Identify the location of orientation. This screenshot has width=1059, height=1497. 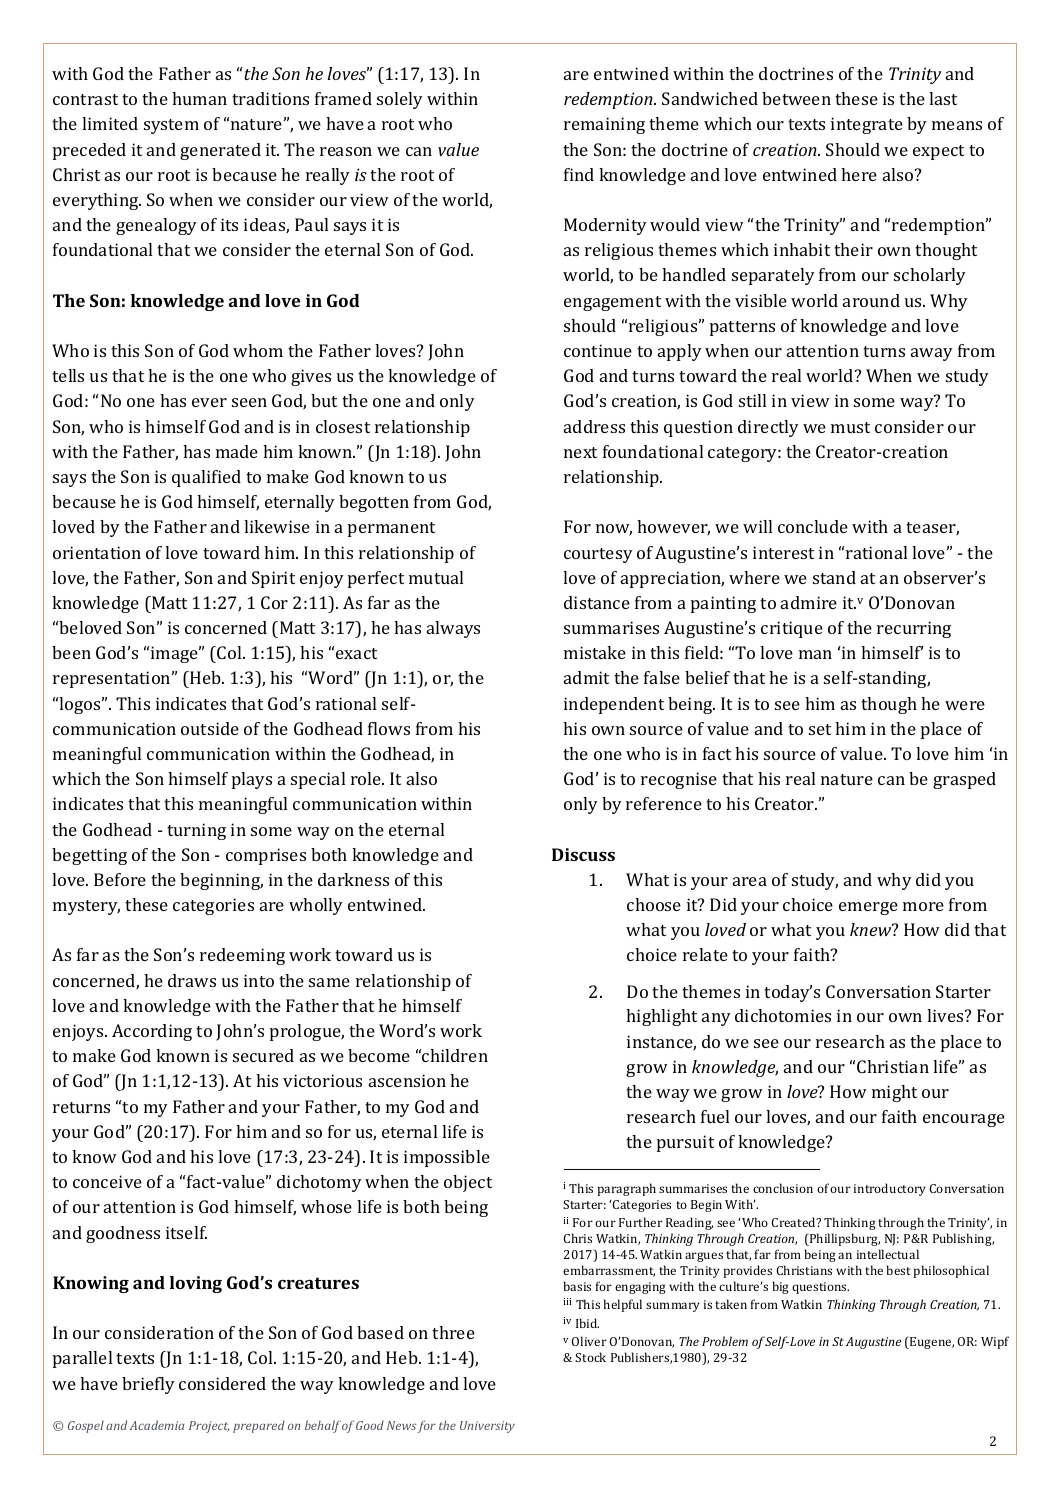
(97, 552).
